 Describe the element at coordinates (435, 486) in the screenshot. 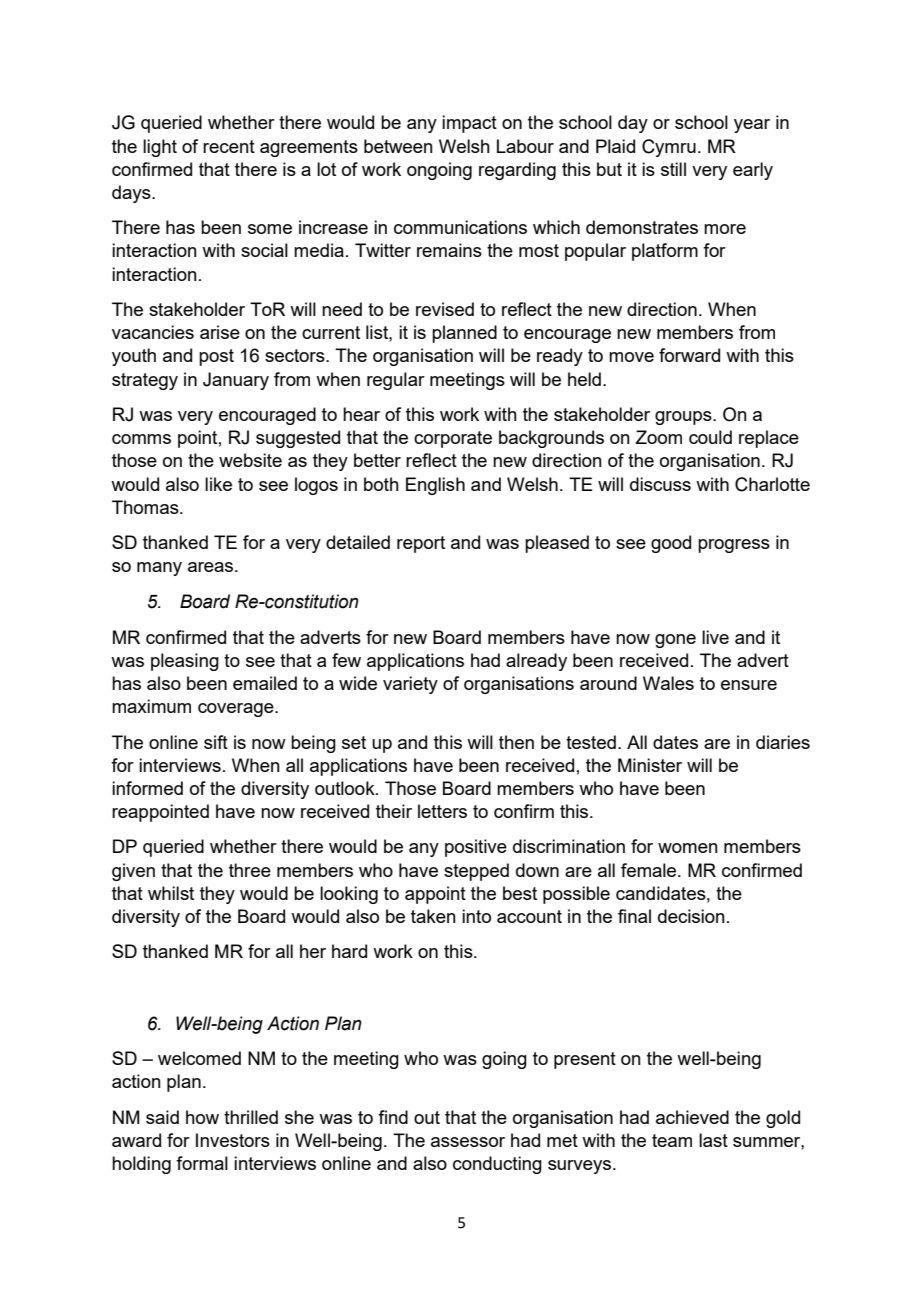

I see `English` at that location.
